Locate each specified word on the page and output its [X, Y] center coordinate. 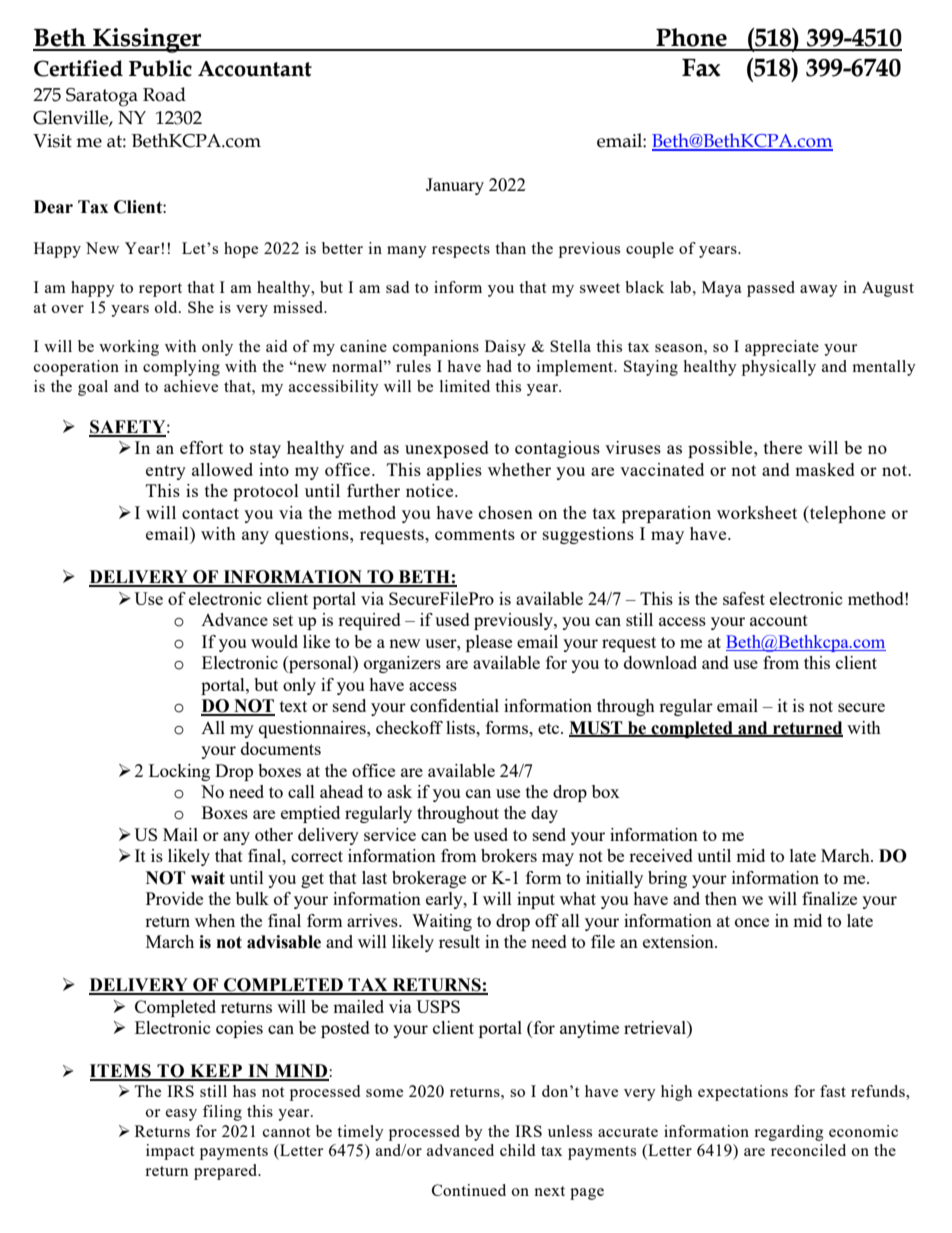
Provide [174, 898]
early [445, 900]
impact [170, 1152]
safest [744, 598]
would [274, 641]
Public [160, 68]
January [455, 186]
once [752, 922]
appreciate [782, 348]
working [129, 348]
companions [436, 348]
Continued [469, 1190]
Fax [701, 68]
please [489, 643]
